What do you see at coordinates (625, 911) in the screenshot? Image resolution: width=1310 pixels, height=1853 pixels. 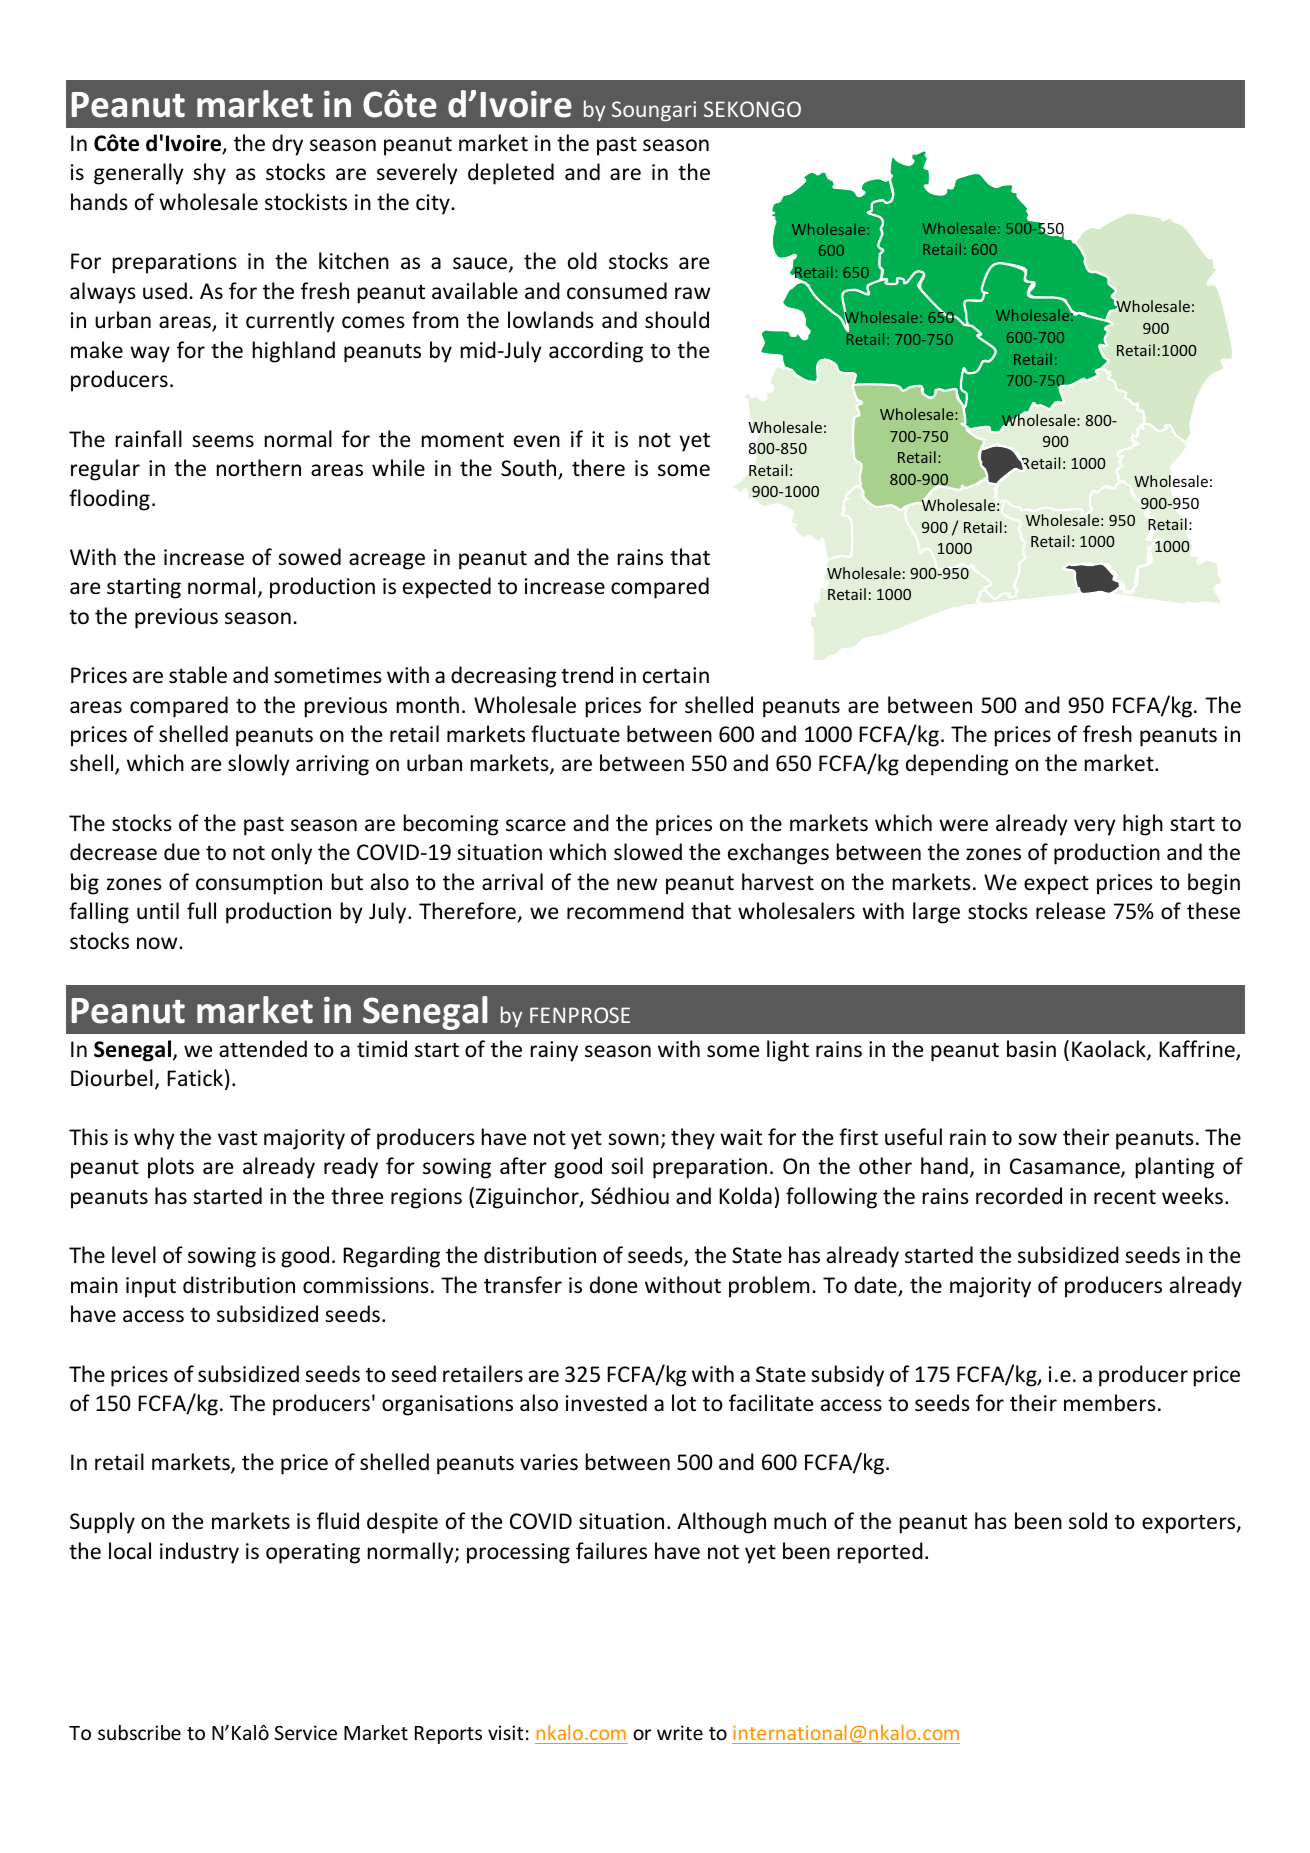 I see `recommend` at bounding box center [625, 911].
